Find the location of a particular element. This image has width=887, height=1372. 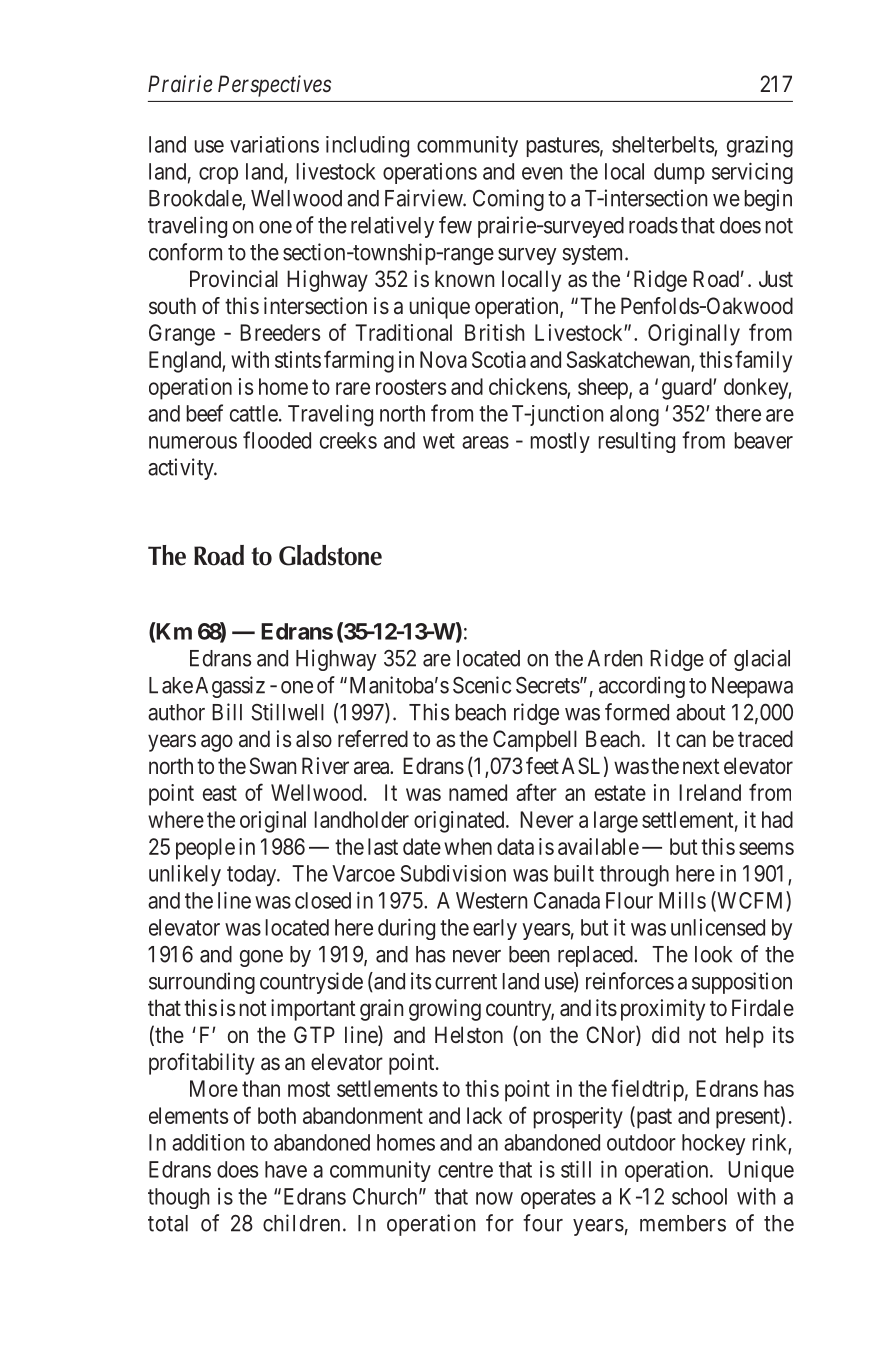

gone is located at coordinates (261, 958).
